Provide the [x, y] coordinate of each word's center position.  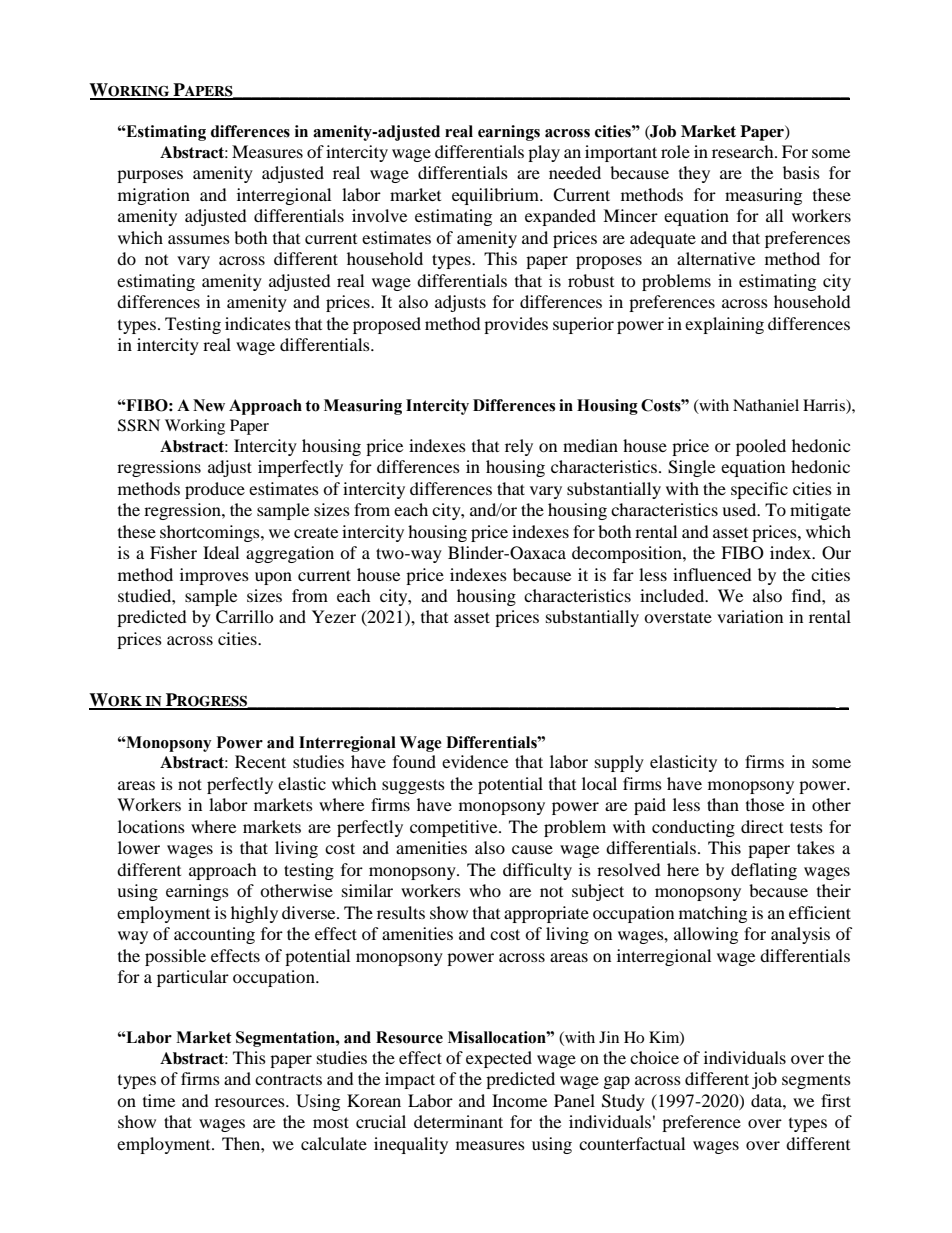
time [159, 1100]
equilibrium [496, 196]
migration [154, 196]
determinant [458, 1121]
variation [750, 616]
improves [214, 576]
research [744, 151]
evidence [475, 761]
